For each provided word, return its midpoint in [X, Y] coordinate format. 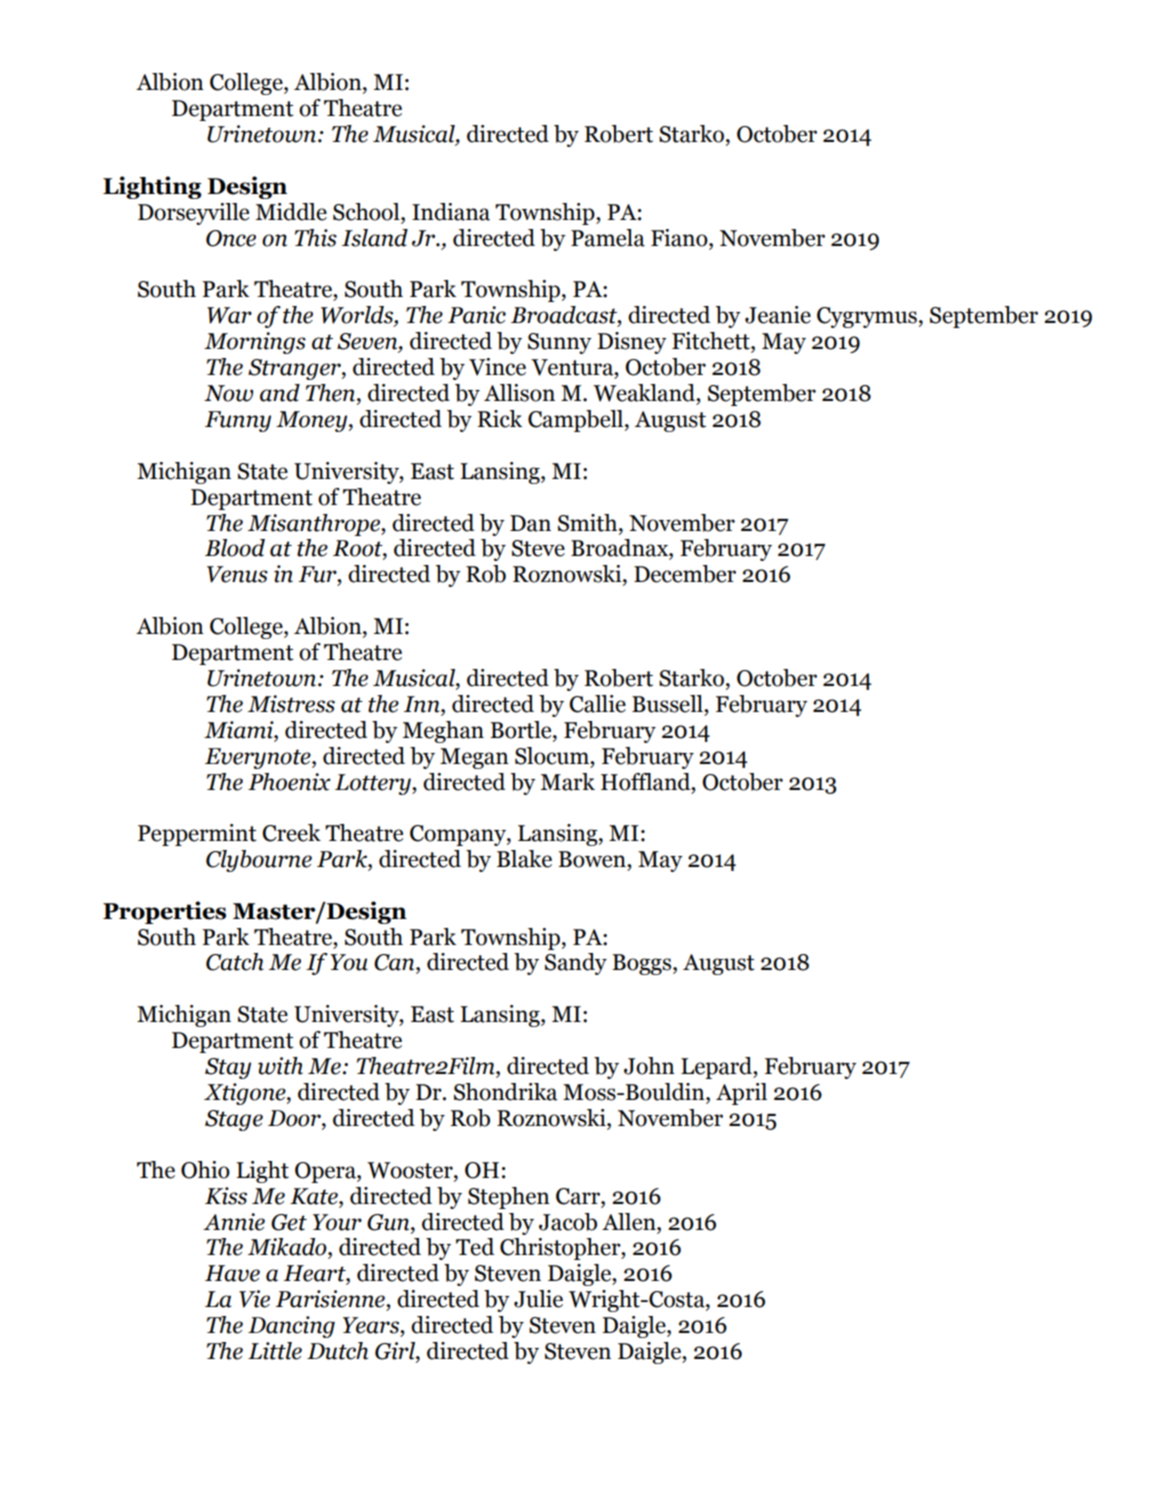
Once [231, 238]
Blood [235, 548]
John [649, 1066]
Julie [538, 1299]
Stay [228, 1068]
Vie [254, 1299]
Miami [240, 730]
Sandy [576, 964]
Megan [474, 758]
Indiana [451, 212]
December [685, 574]
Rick [499, 419]
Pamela [608, 238]
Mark [568, 782]
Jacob [568, 1222]
